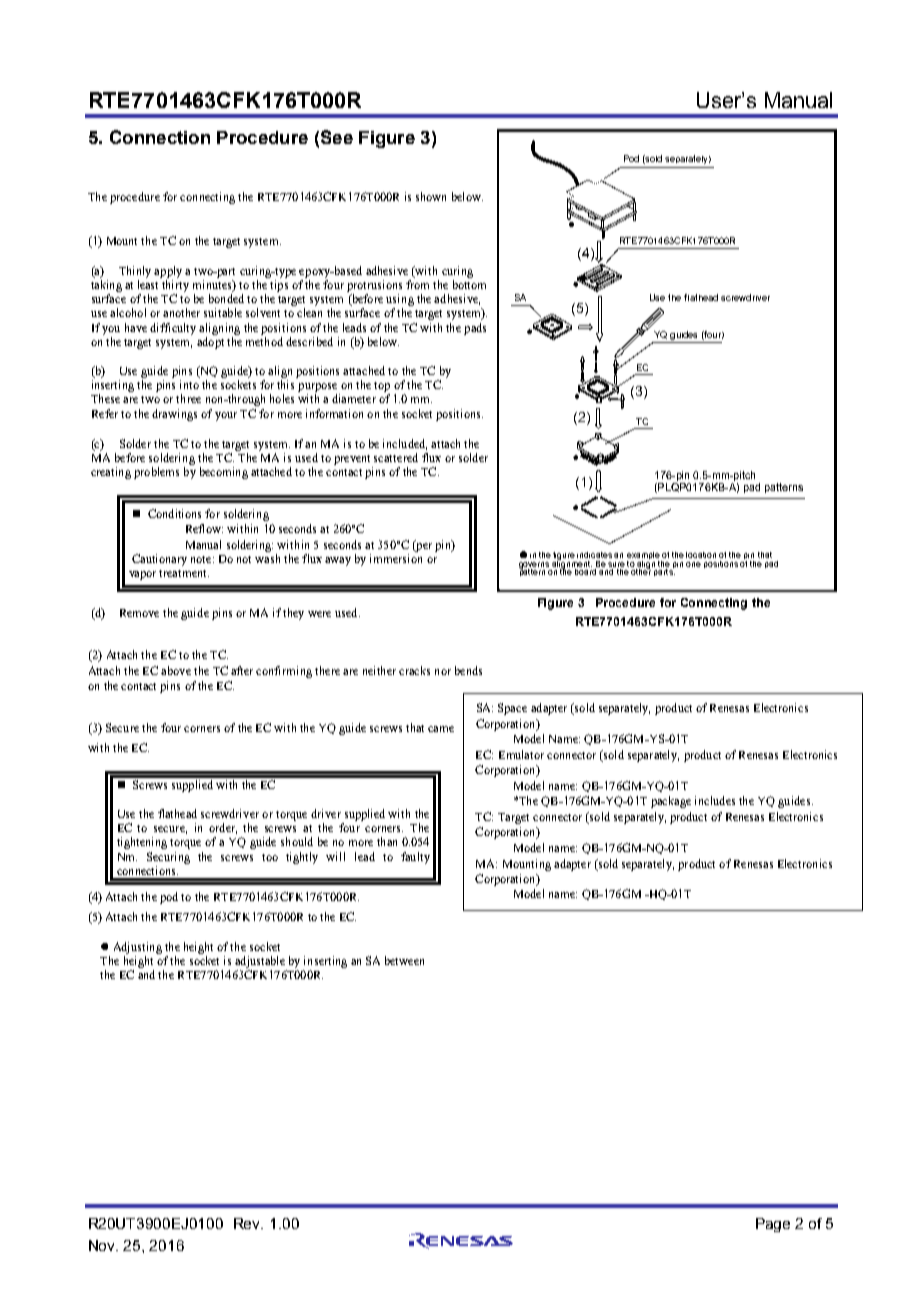 This image has width=924, height=1308. Describe the element at coordinates (693, 564) in the image. I see `one` at that location.
